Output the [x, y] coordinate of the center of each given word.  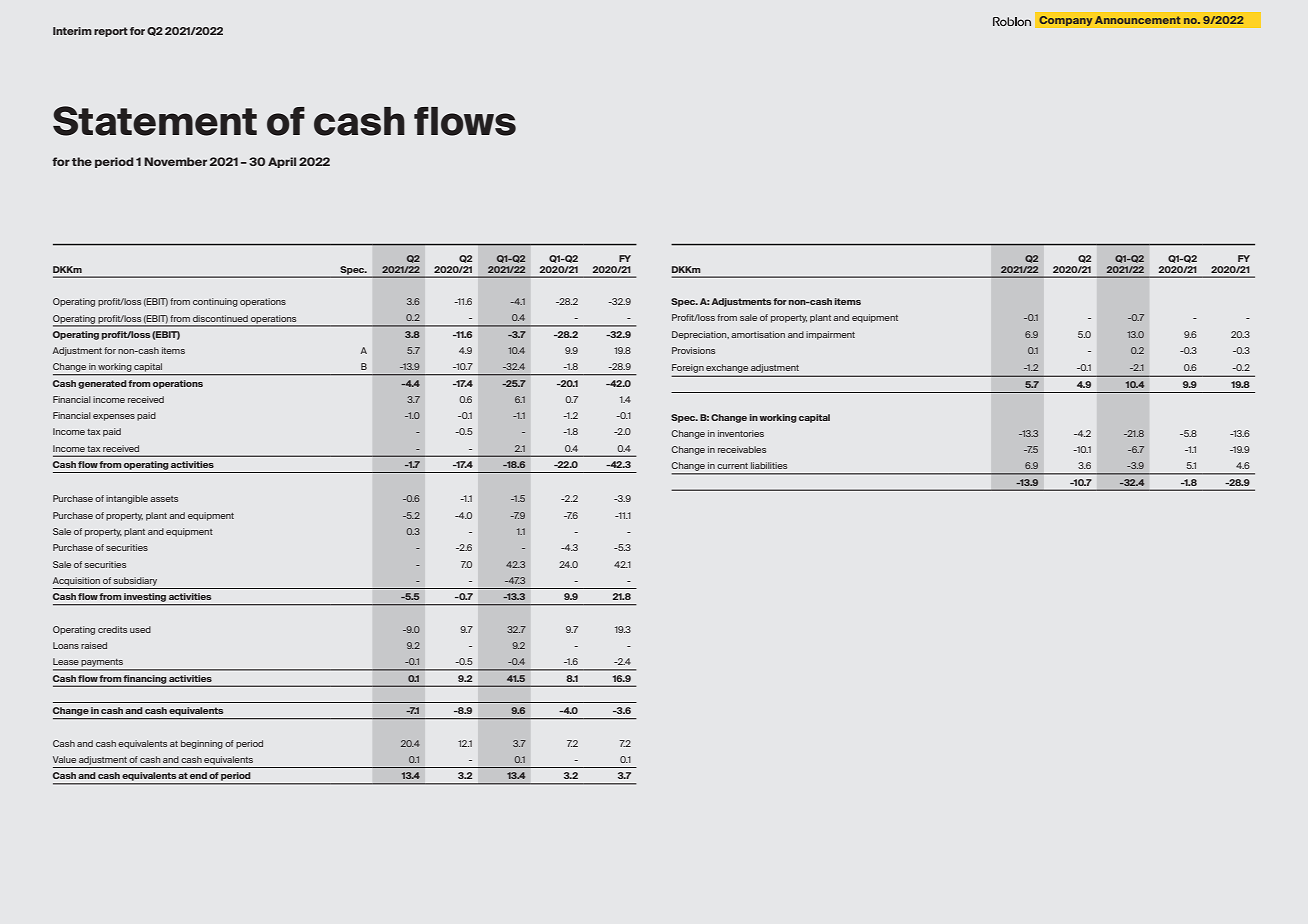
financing [145, 679]
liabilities [769, 465]
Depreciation [700, 335]
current [732, 466]
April [282, 162]
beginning [202, 744]
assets [164, 499]
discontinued [220, 318]
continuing [215, 302]
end [198, 775]
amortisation [758, 334]
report [111, 32]
